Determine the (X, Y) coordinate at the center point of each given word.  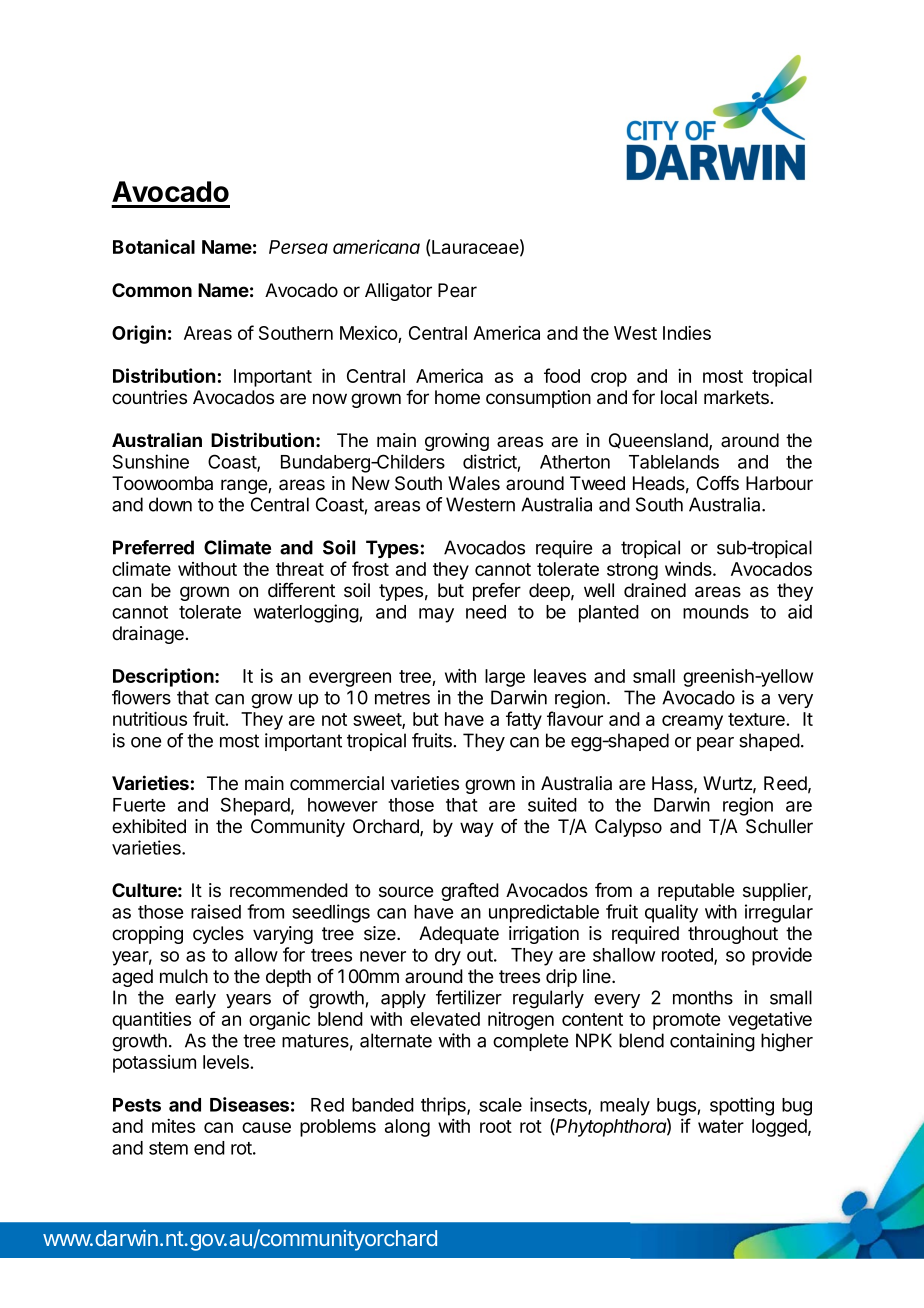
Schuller (779, 826)
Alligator (398, 292)
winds (689, 569)
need (486, 612)
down (170, 504)
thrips (444, 1106)
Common (152, 290)
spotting (742, 1106)
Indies (687, 333)
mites (173, 1126)
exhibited (149, 826)
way (477, 829)
